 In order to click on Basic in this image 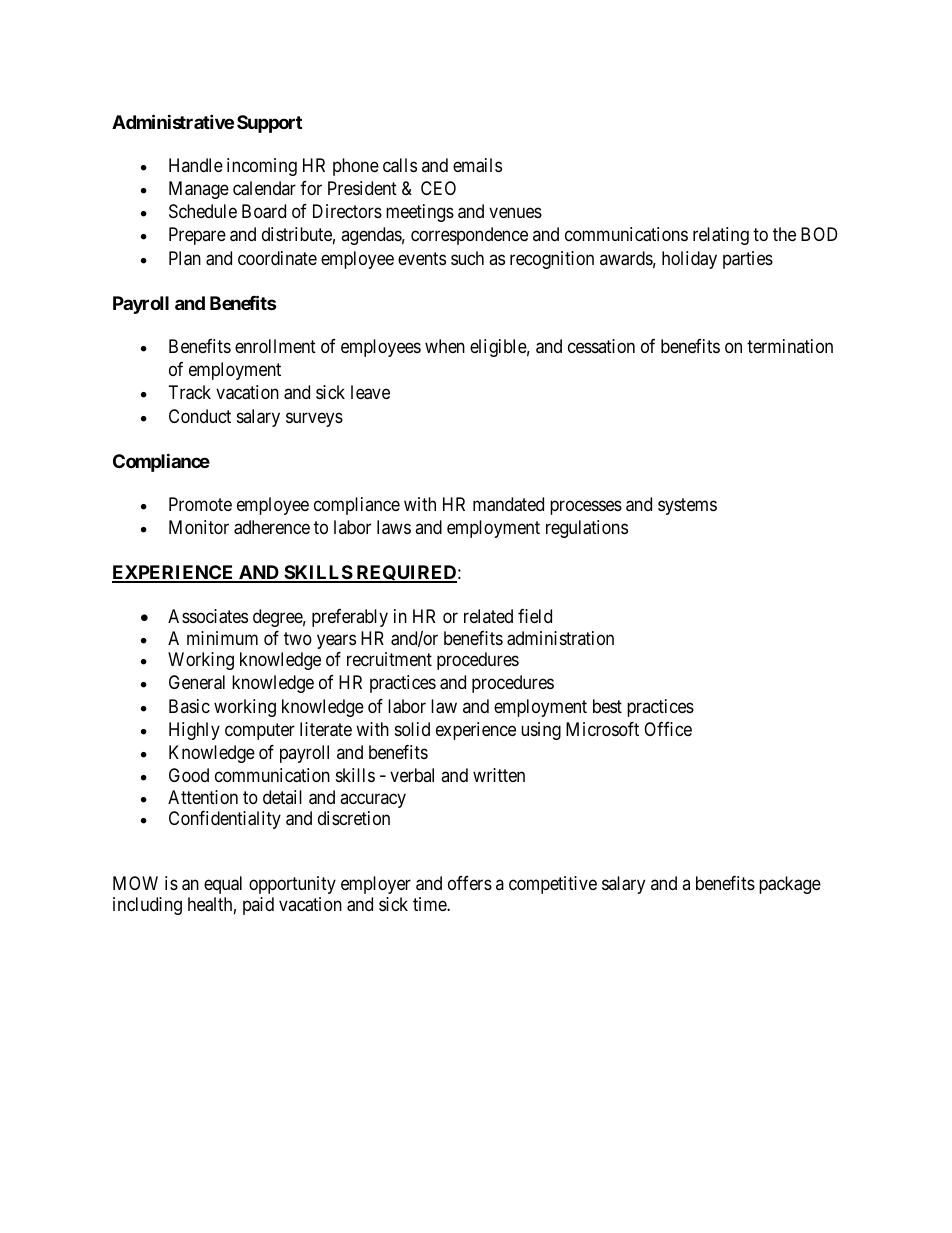, I will do `click(189, 706)`.
